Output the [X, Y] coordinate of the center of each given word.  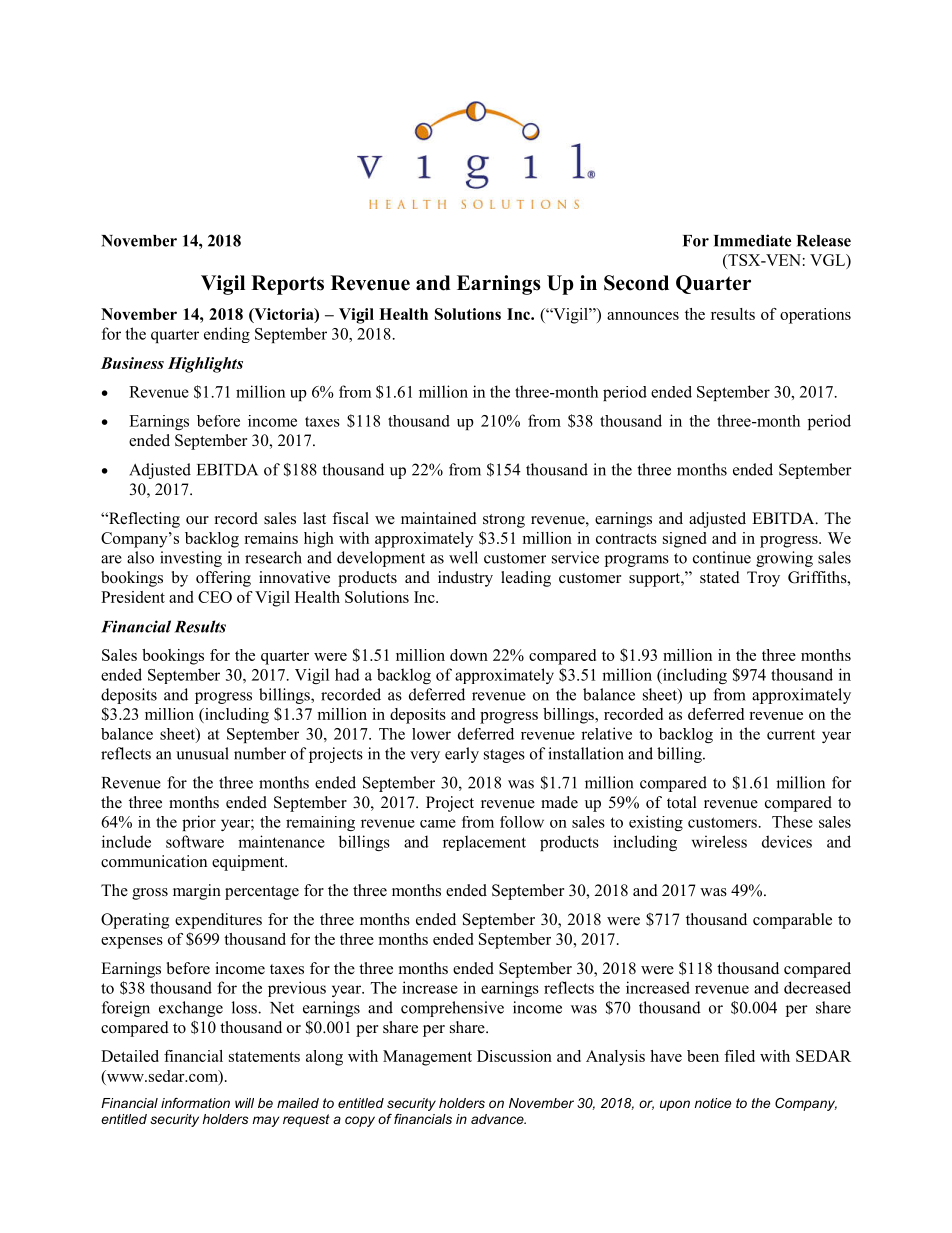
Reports [287, 285]
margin [197, 892]
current [791, 734]
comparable [792, 921]
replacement [484, 843]
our [197, 520]
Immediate [752, 240]
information [195, 1103]
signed [685, 540]
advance [498, 1119]
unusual [202, 753]
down [469, 655]
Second [636, 283]
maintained [439, 518]
